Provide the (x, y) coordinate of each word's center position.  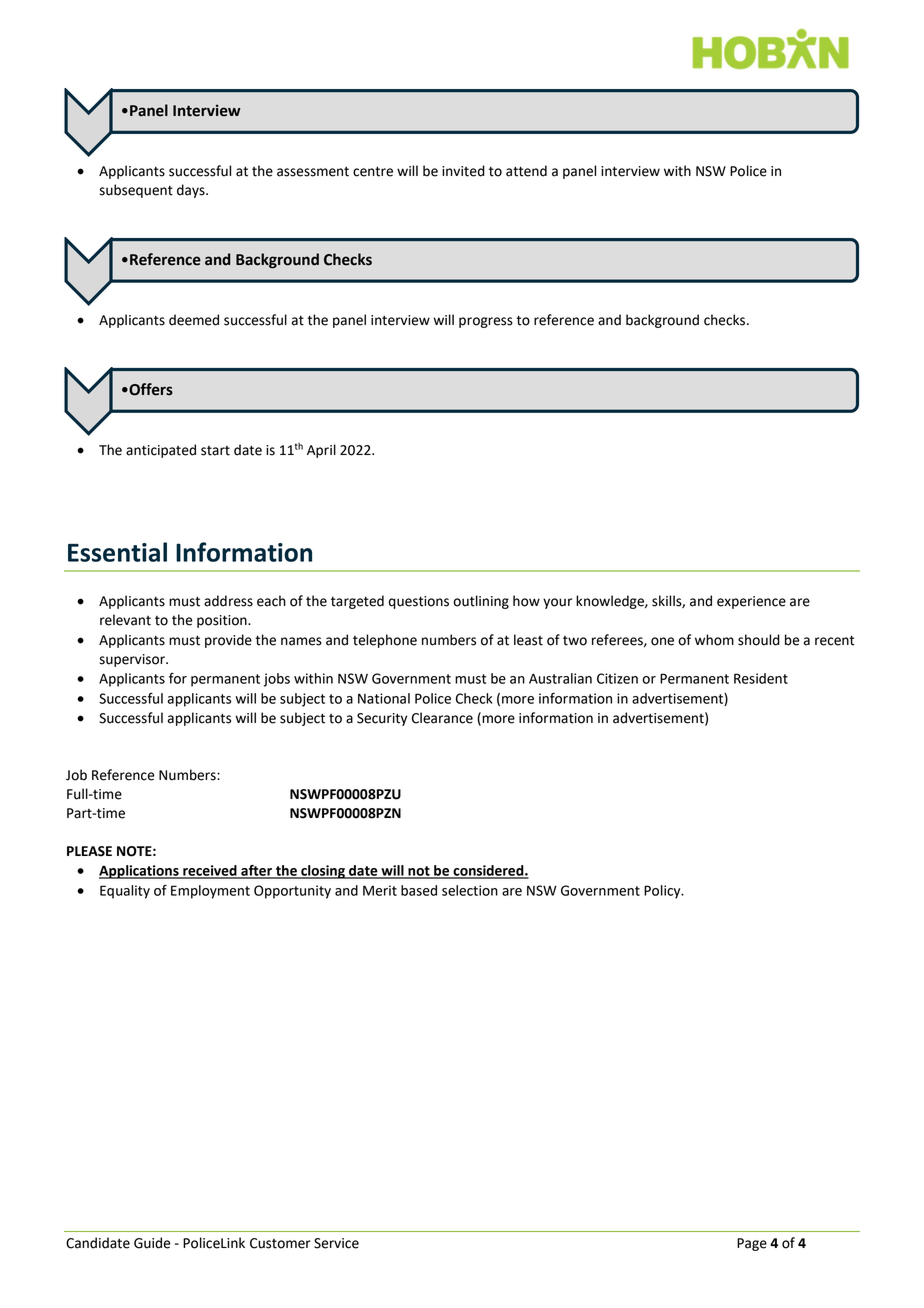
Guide (152, 1243)
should (759, 640)
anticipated (161, 451)
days (192, 191)
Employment (210, 892)
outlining (481, 602)
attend (526, 171)
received (210, 871)
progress (486, 322)
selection (470, 890)
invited (463, 171)
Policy (663, 892)
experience (751, 602)
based (419, 890)
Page (752, 1244)
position (223, 621)
